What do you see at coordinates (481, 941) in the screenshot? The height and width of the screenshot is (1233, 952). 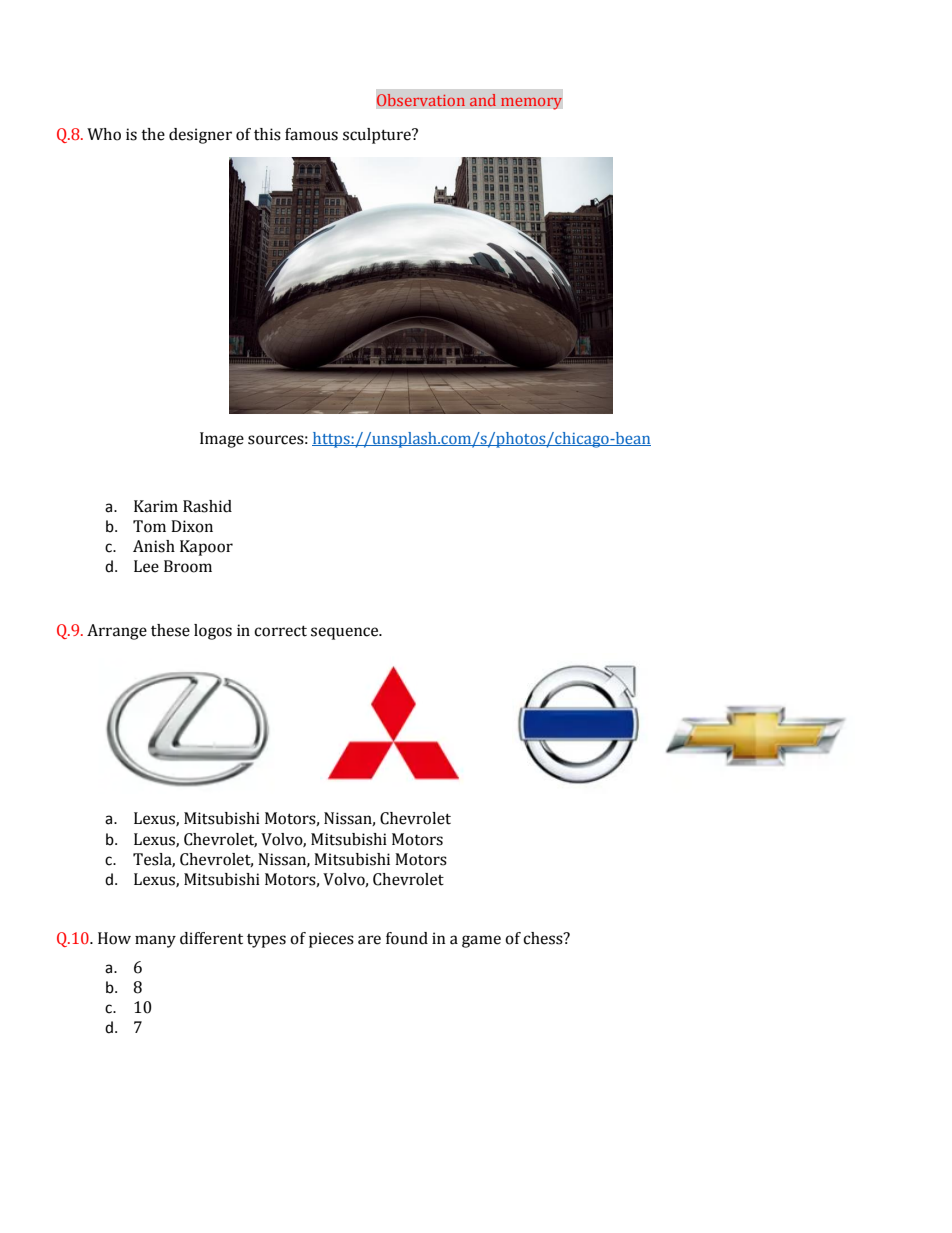 I see `game` at bounding box center [481, 941].
